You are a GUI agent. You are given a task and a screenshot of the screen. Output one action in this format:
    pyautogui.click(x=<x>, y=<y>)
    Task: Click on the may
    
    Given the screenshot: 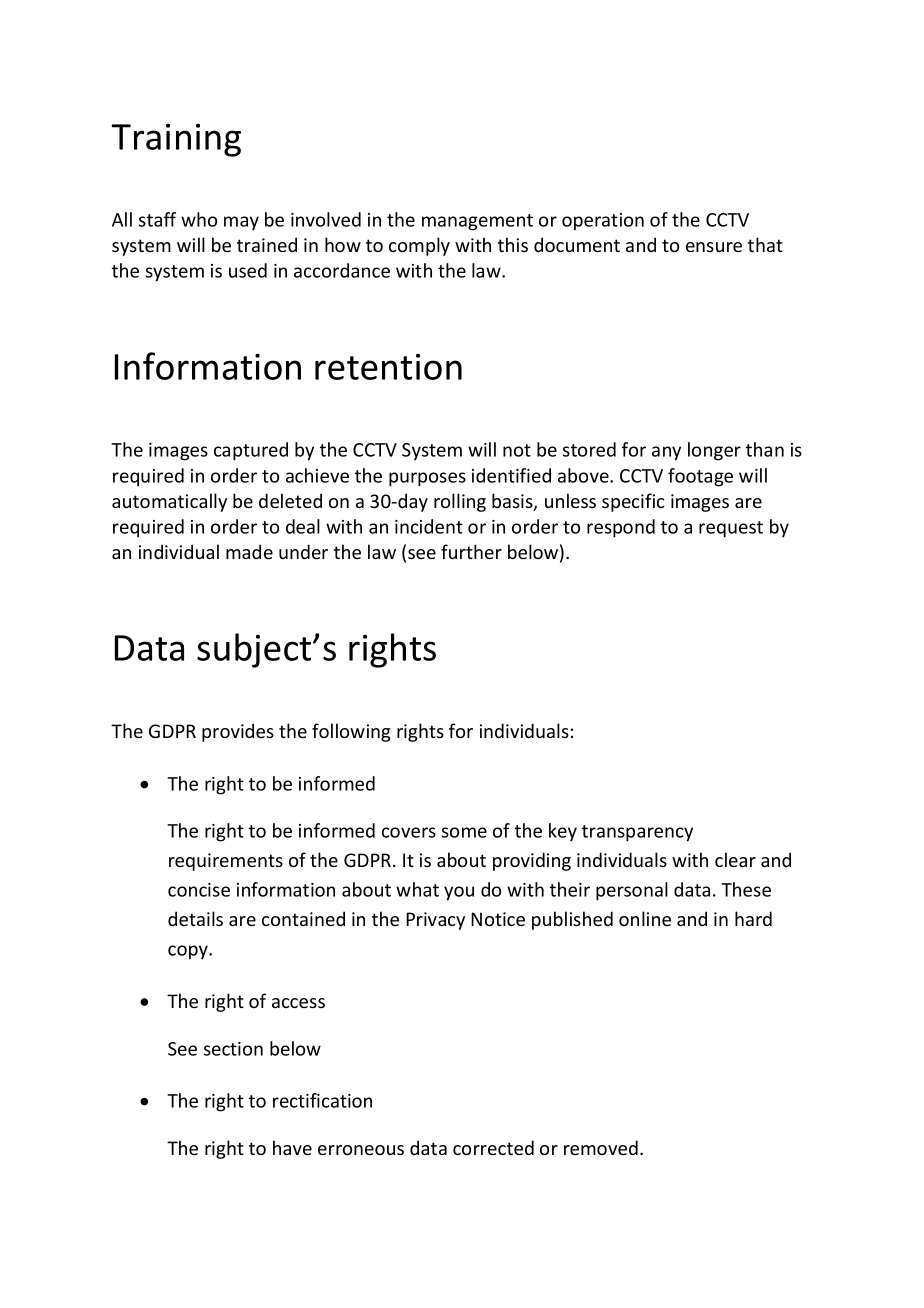 What is the action you would take?
    pyautogui.click(x=241, y=223)
